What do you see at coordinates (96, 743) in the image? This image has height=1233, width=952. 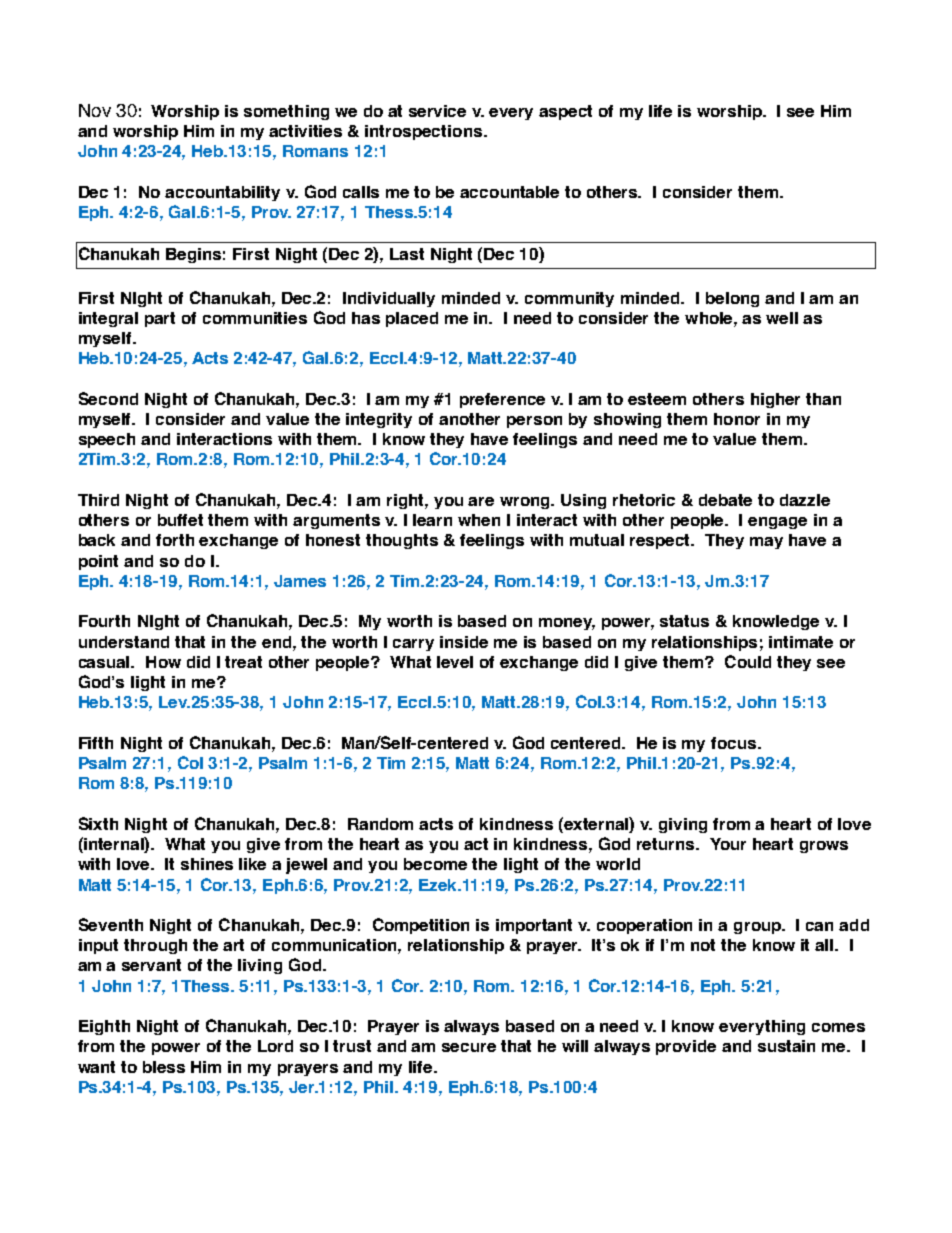 I see `Fifth` at bounding box center [96, 743].
